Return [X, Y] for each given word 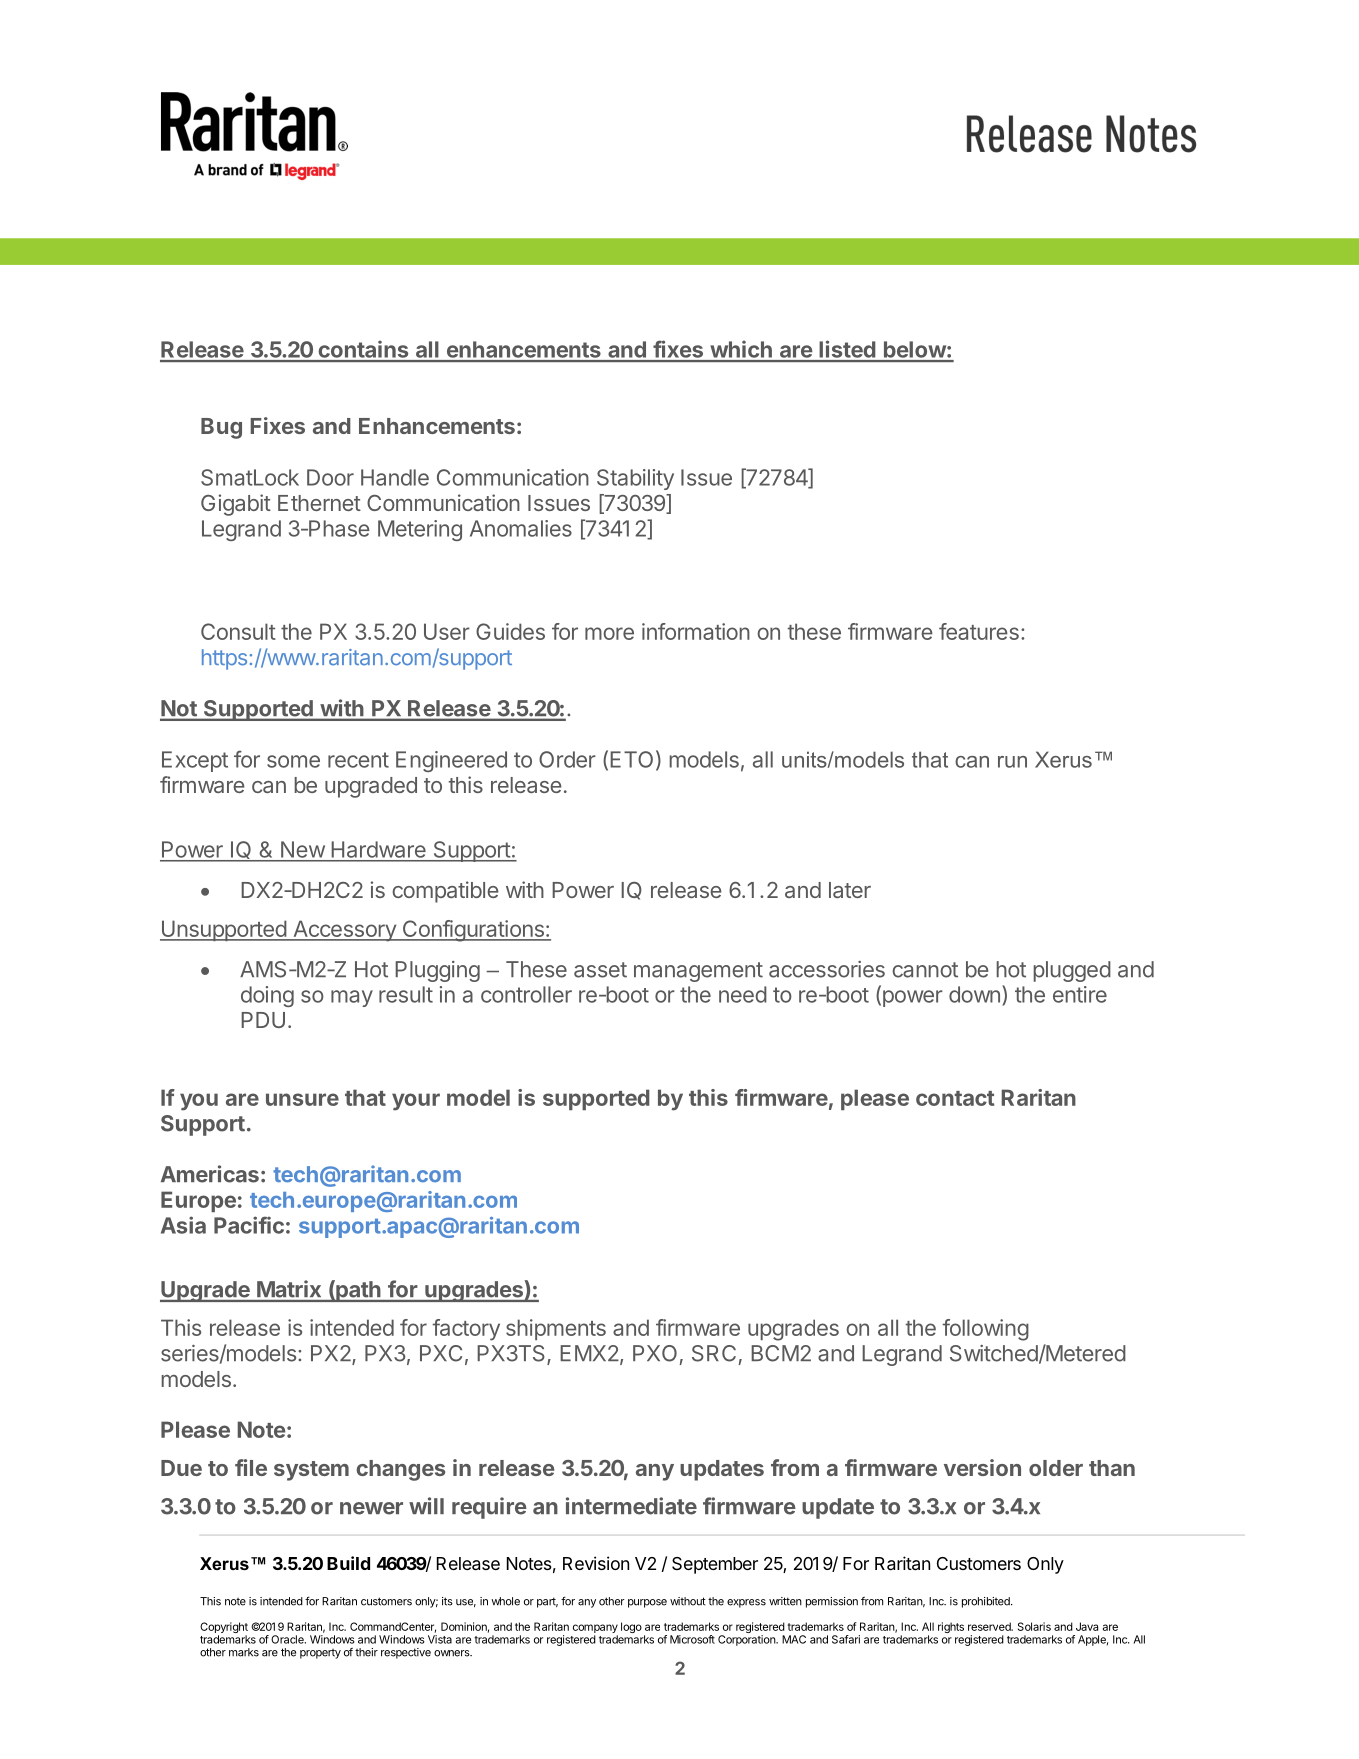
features [979, 631]
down [974, 994]
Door [330, 477]
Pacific [249, 1225]
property [320, 1654]
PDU [263, 1020]
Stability [635, 479]
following [986, 1330]
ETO [631, 759]
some [293, 761]
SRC [714, 1353]
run [1012, 762]
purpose [647, 1603]
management [698, 972]
